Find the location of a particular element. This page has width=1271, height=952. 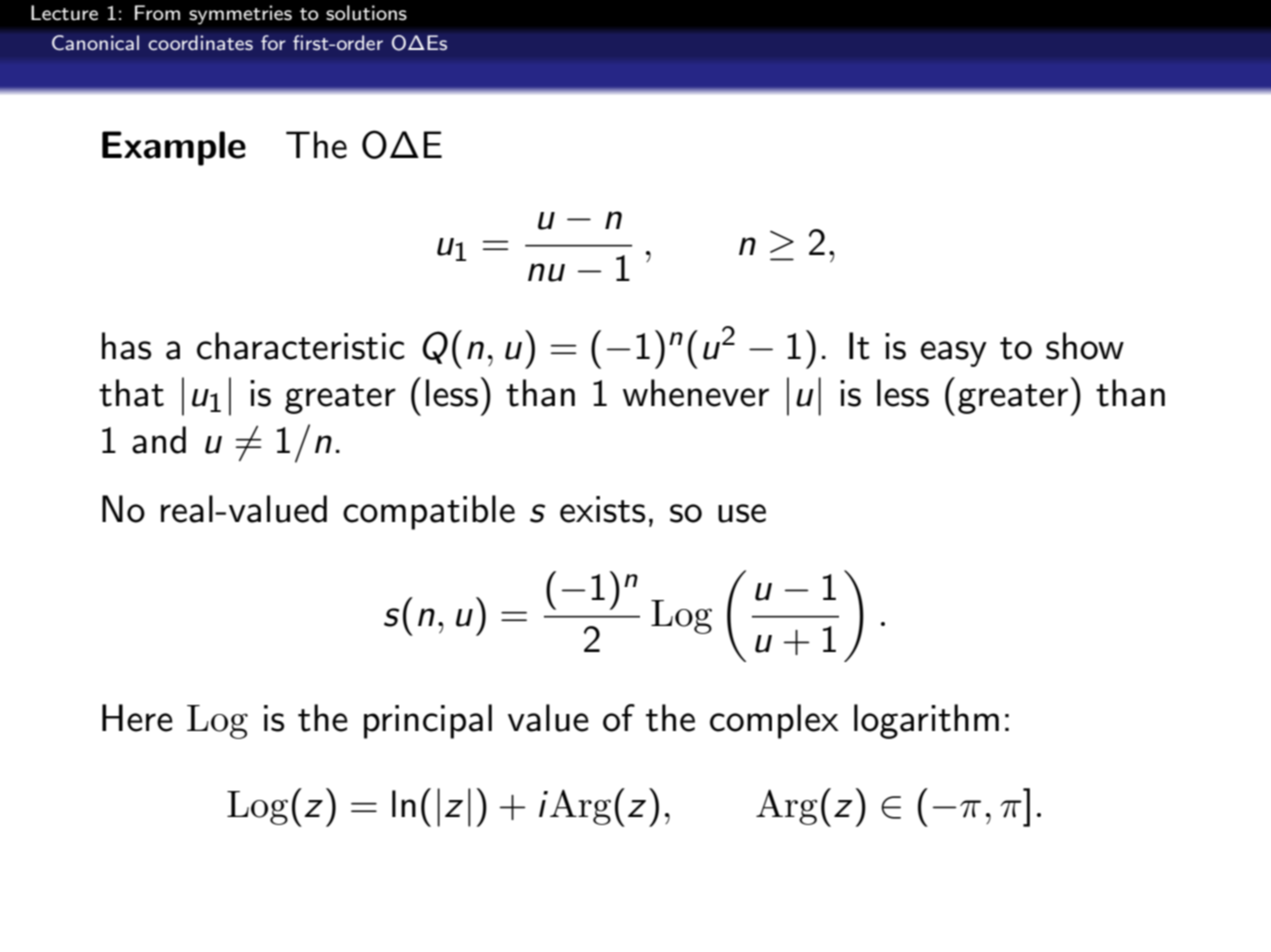

Example is located at coordinates (174, 148).
